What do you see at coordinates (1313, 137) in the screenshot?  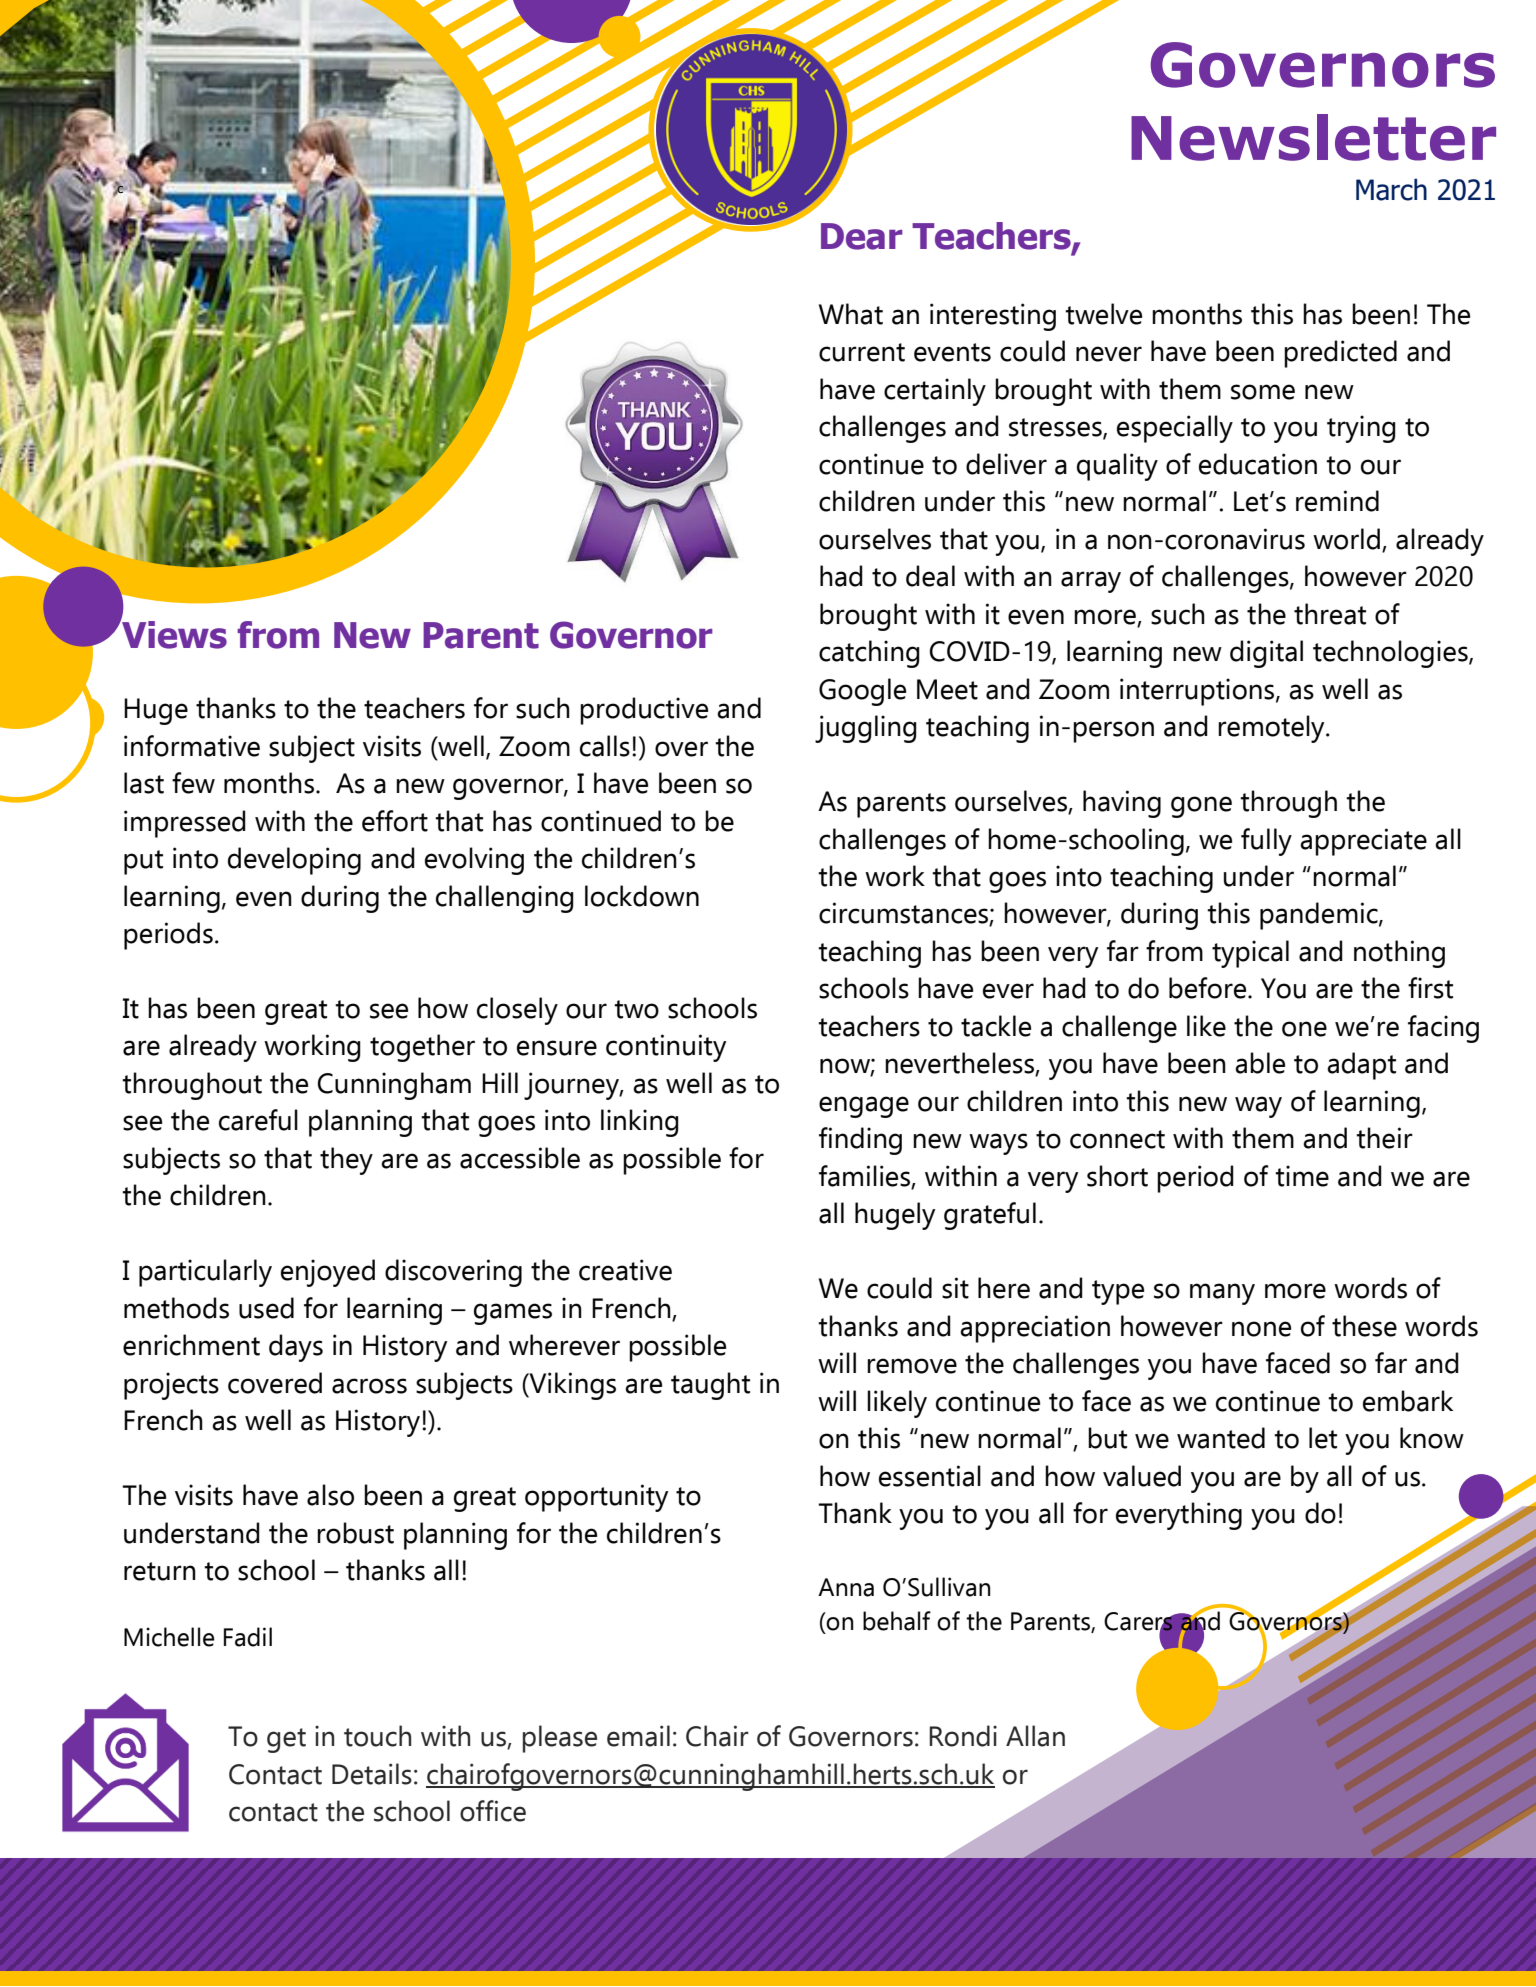 I see `Newsletter` at bounding box center [1313, 137].
